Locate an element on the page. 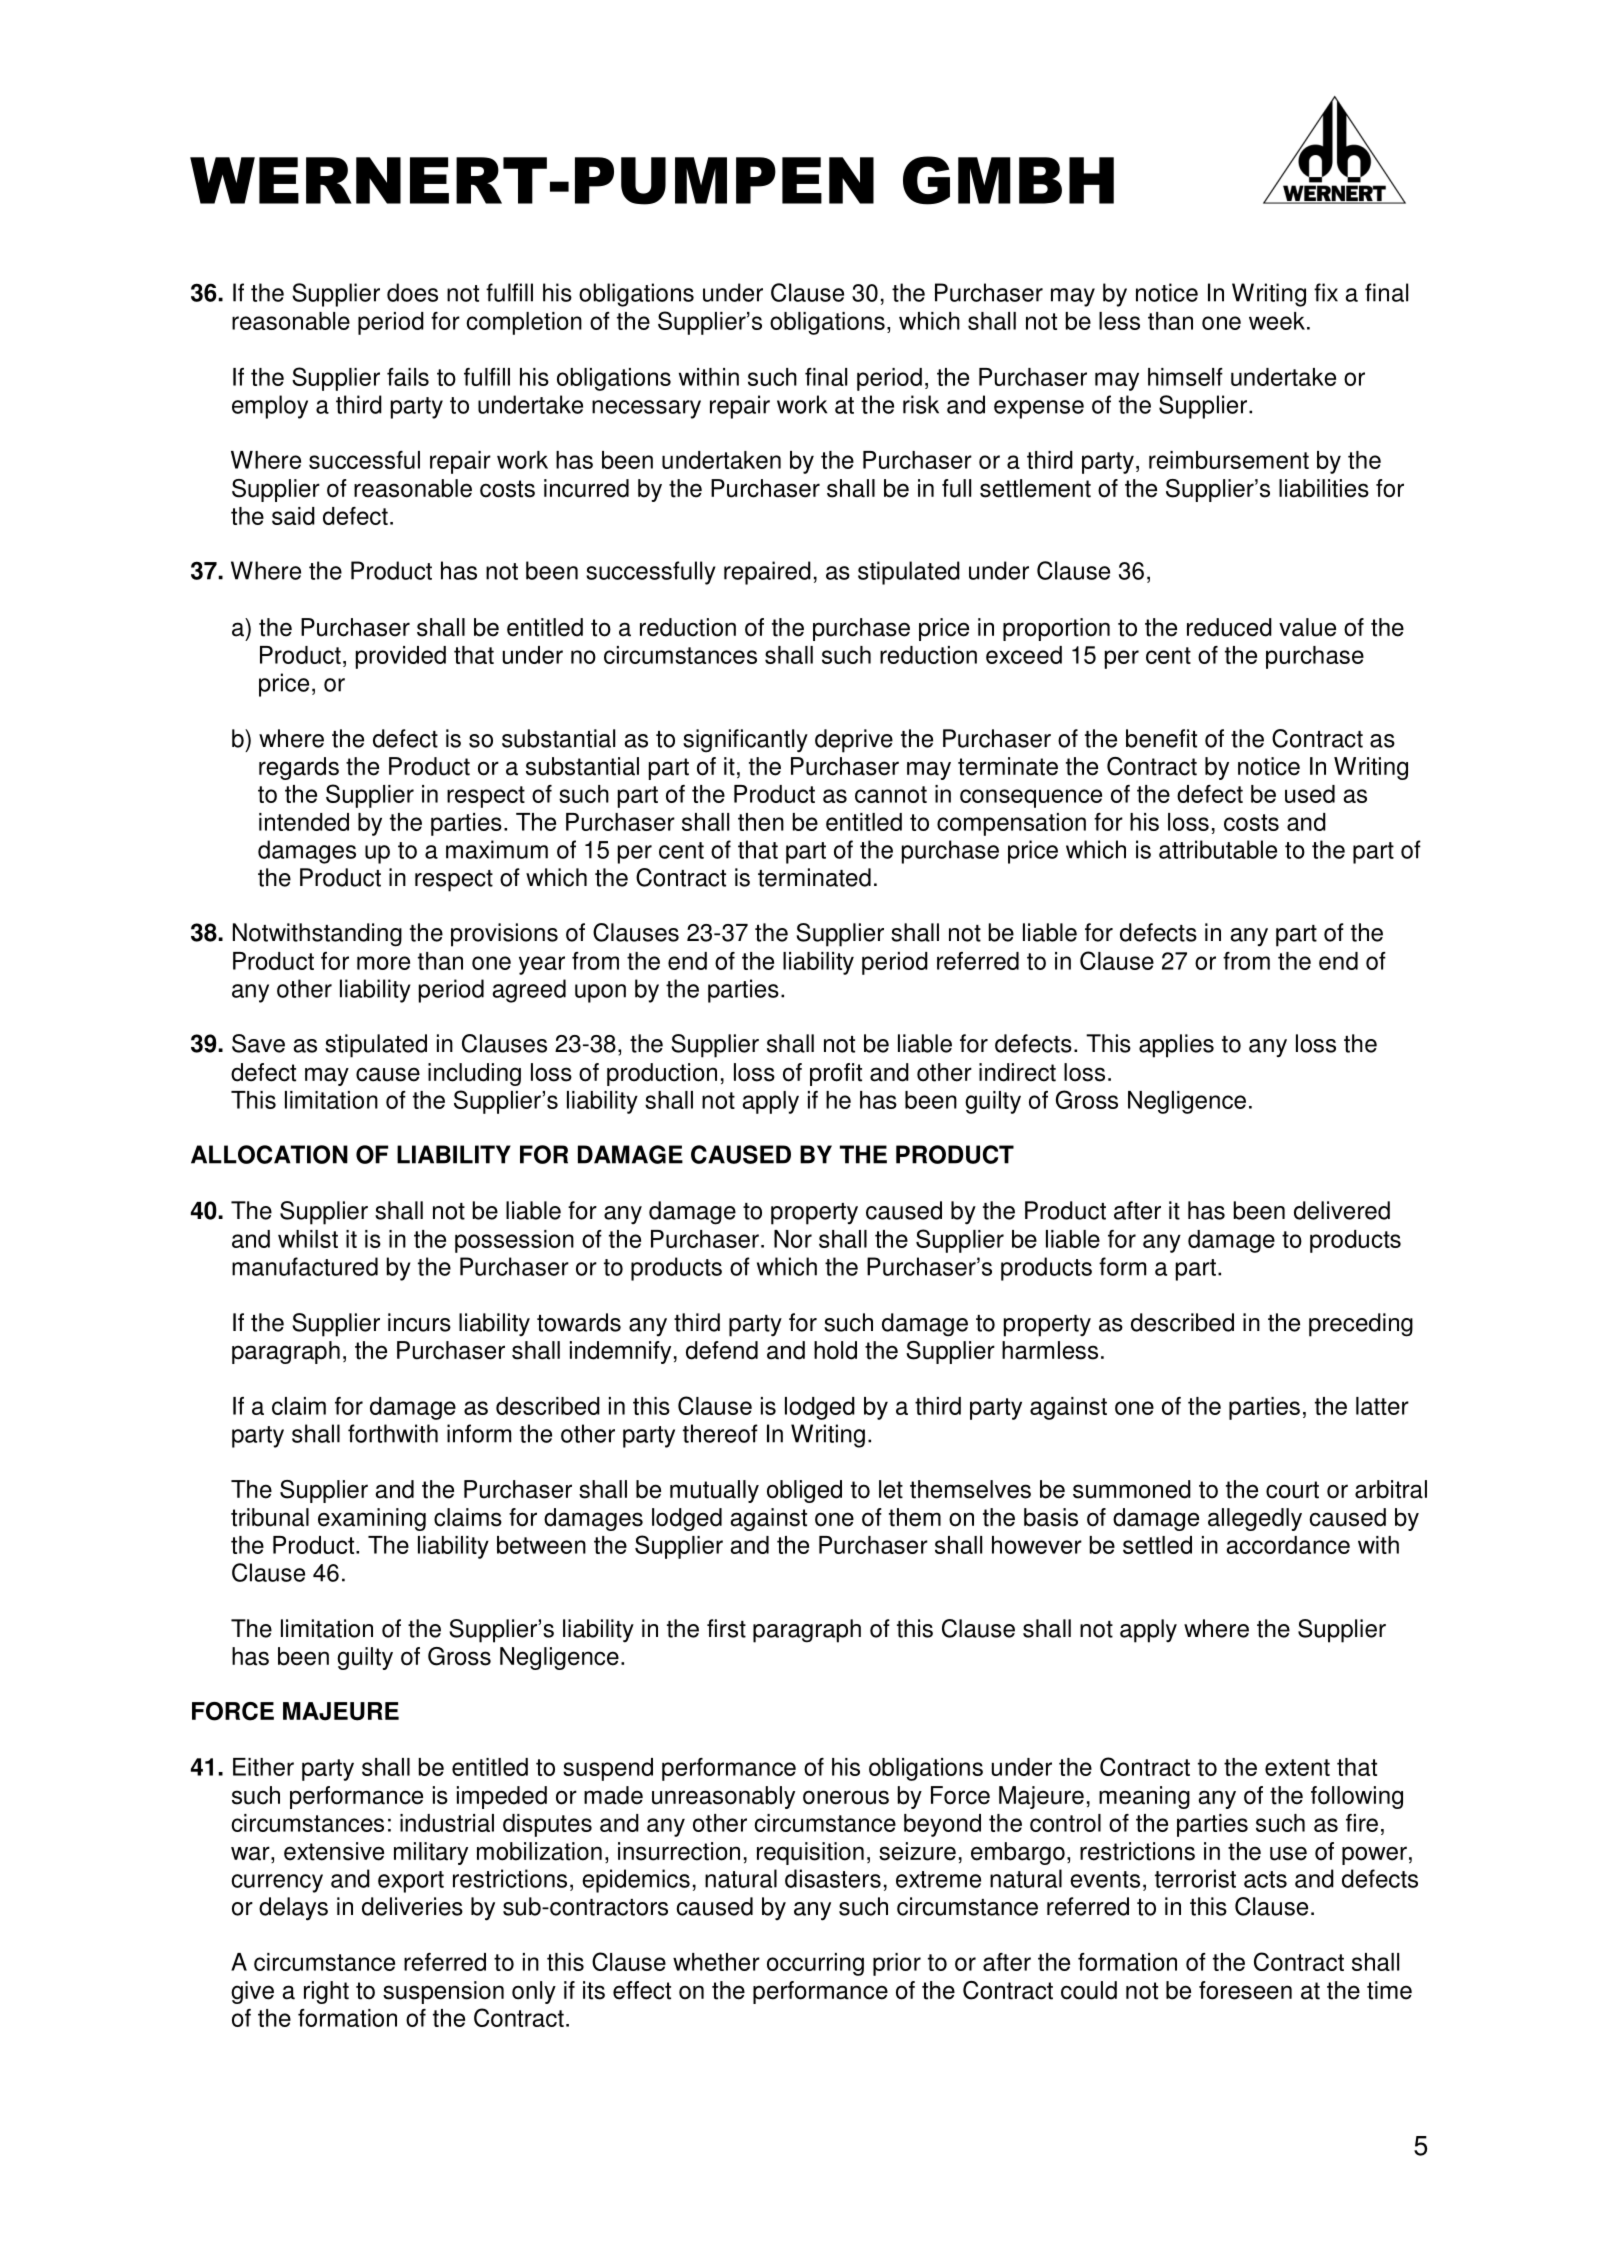  GMBH is located at coordinates (1008, 180).
